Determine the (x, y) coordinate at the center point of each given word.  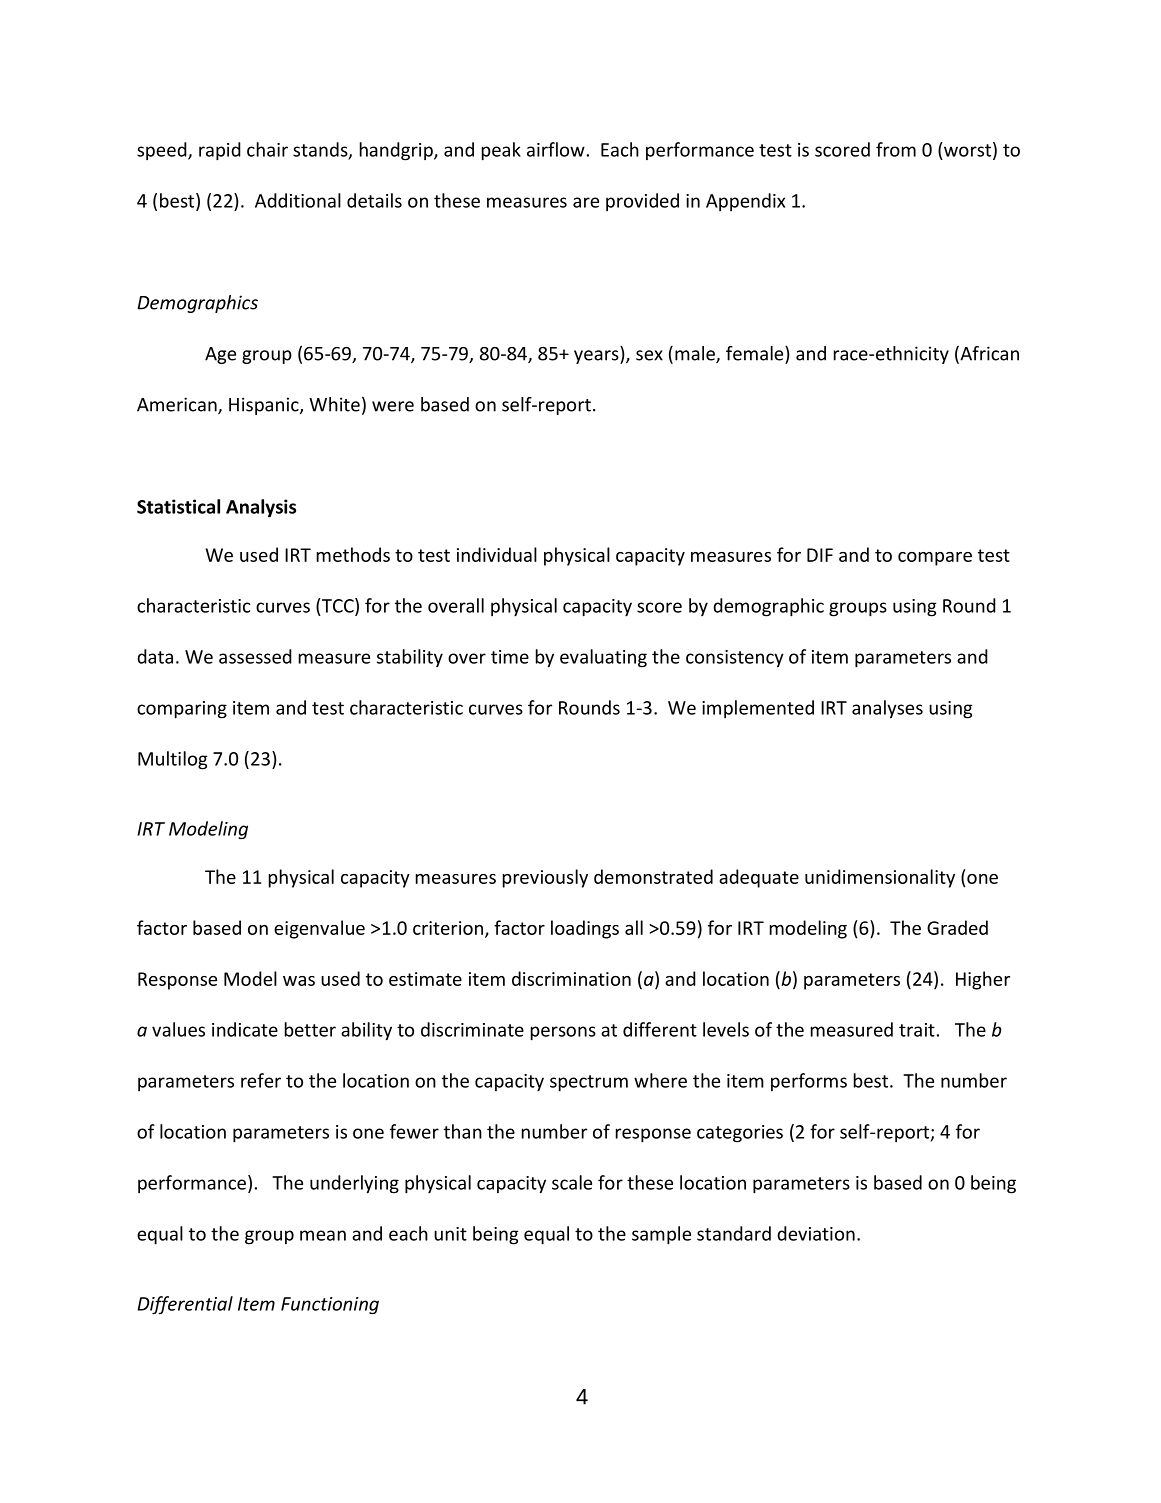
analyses (887, 709)
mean (323, 1235)
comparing (182, 710)
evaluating (603, 658)
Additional (298, 200)
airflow (556, 149)
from (896, 149)
